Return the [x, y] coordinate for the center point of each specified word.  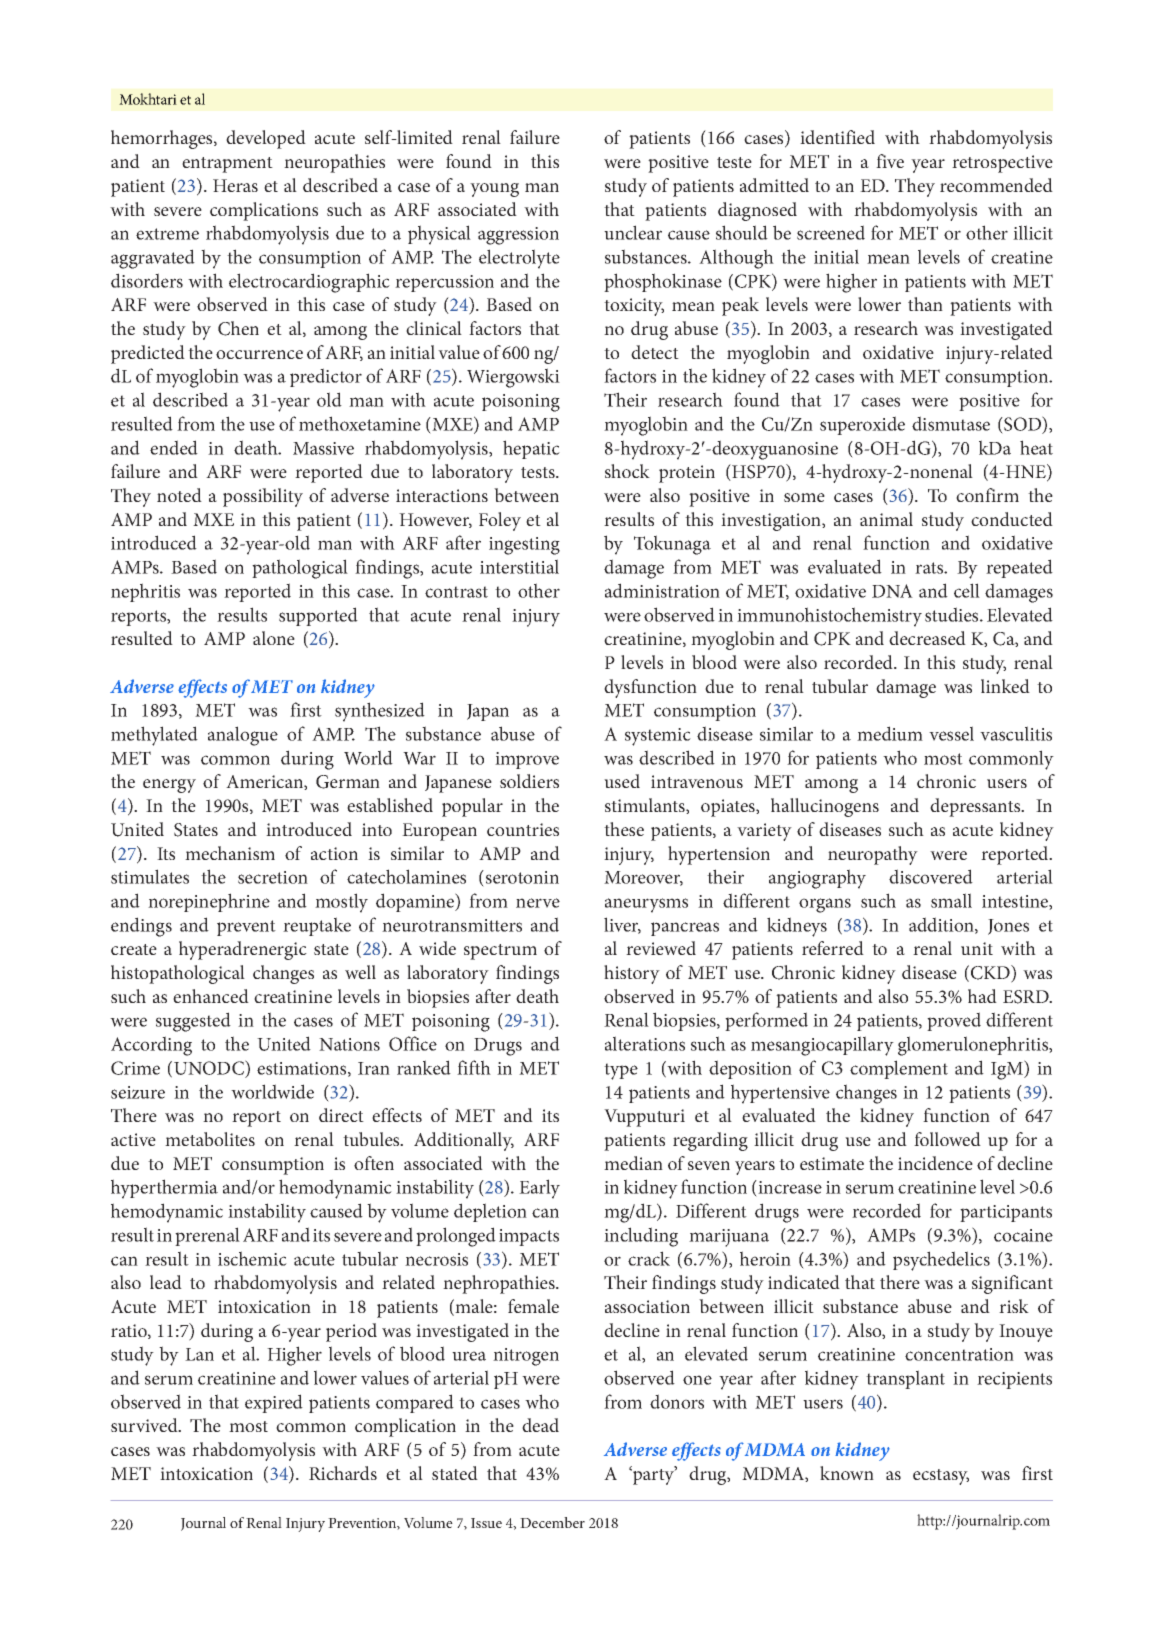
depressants [976, 807]
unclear [633, 232]
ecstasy [941, 1477]
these [624, 829]
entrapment [227, 165]
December [552, 1522]
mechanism [230, 853]
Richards [343, 1473]
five [890, 161]
